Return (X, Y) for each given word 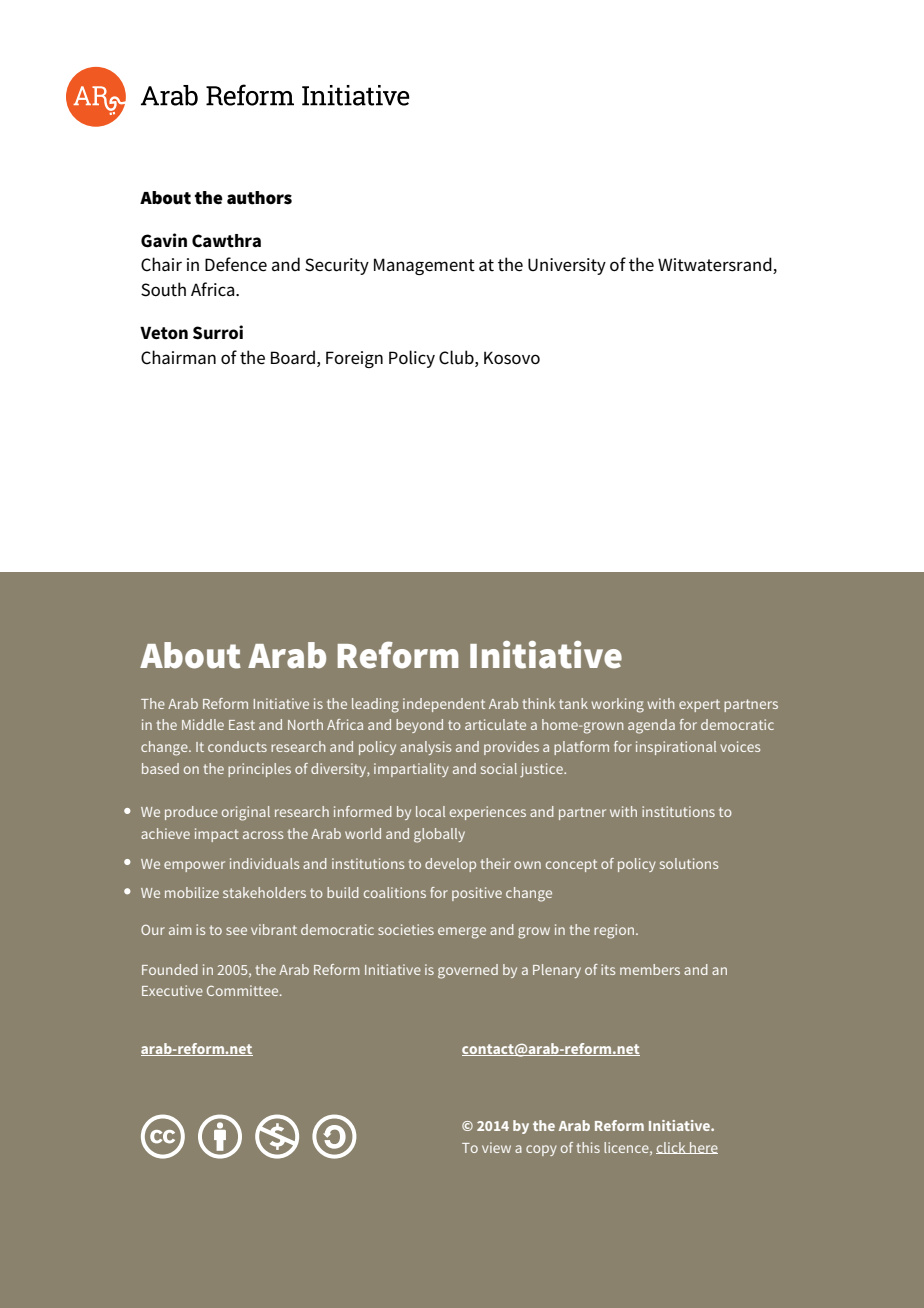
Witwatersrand (716, 265)
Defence (236, 264)
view (496, 1147)
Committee (244, 990)
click (672, 1148)
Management (424, 266)
